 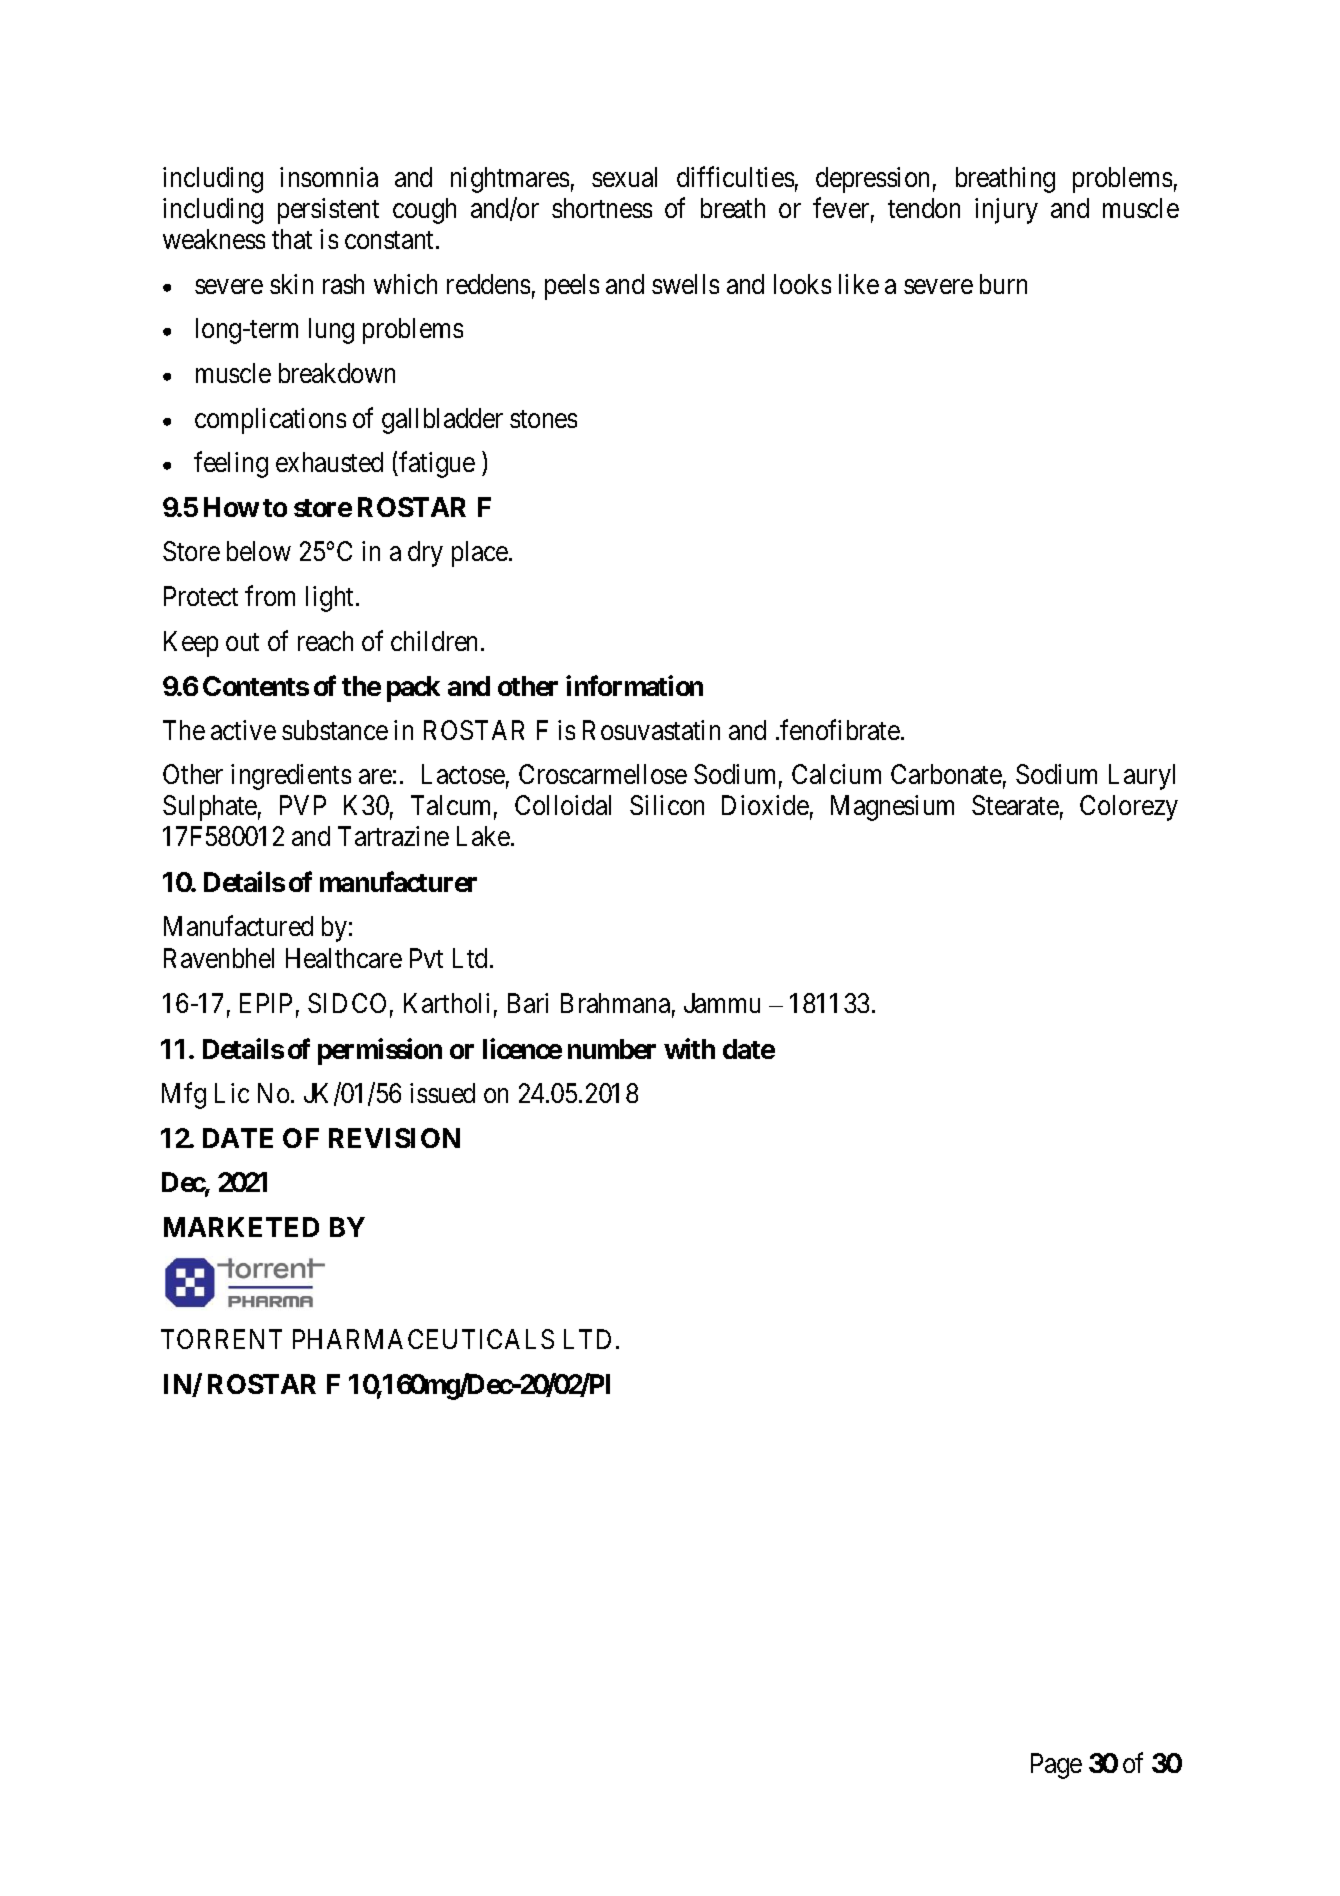 I want to click on substance, so click(x=335, y=730).
